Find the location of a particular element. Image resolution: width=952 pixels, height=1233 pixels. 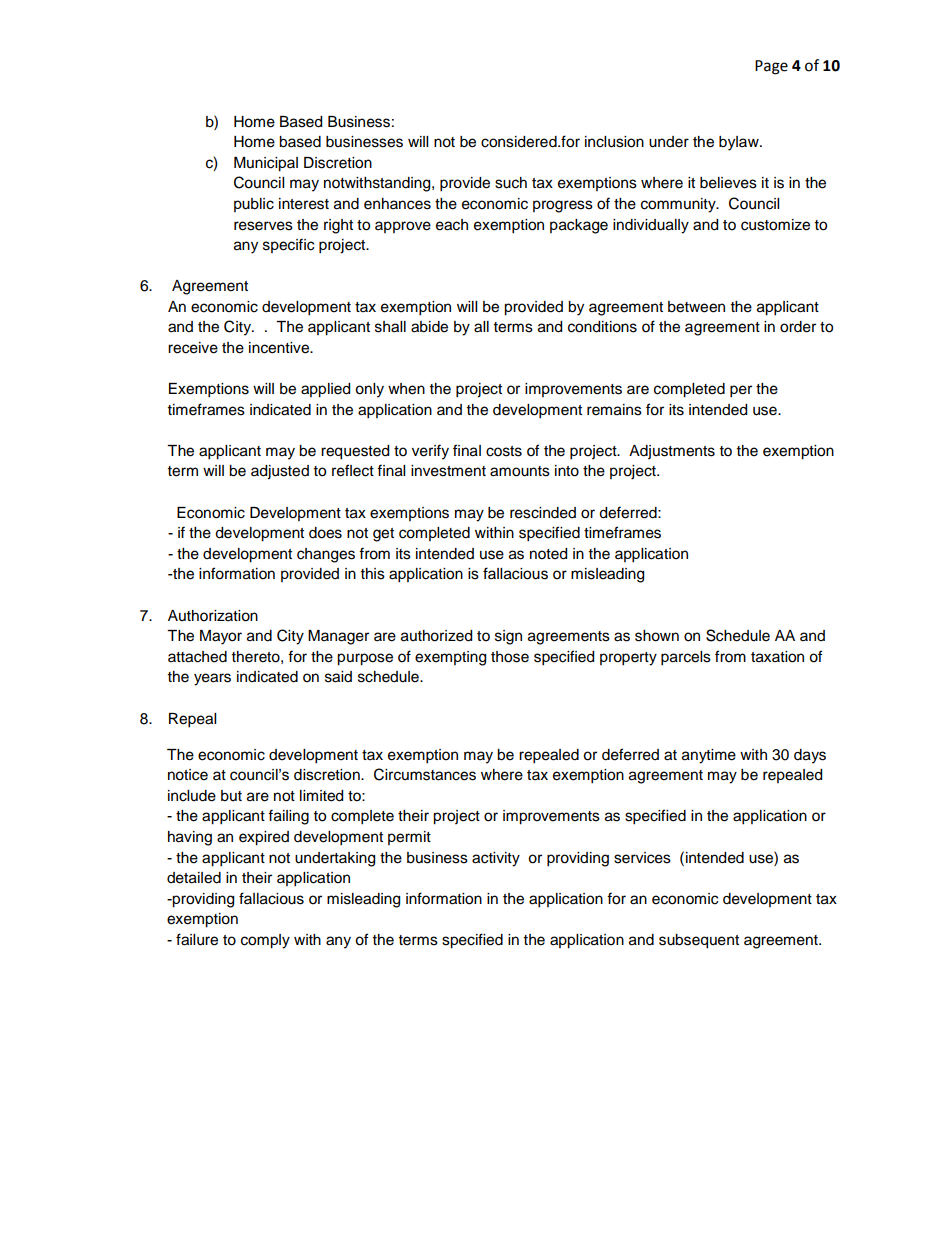

Municipal is located at coordinates (266, 164).
